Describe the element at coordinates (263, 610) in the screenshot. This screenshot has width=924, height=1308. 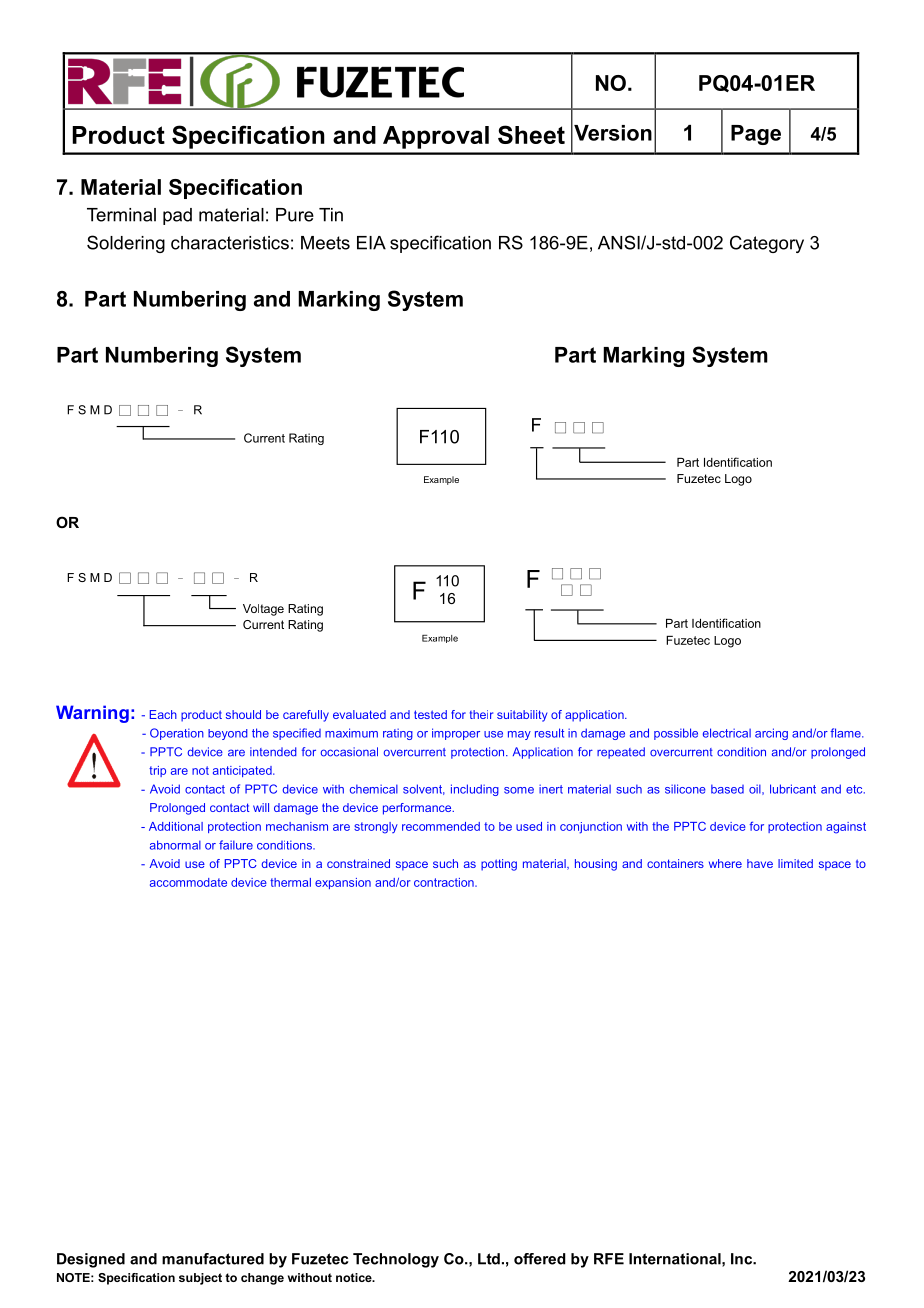
I see `Voltage` at that location.
